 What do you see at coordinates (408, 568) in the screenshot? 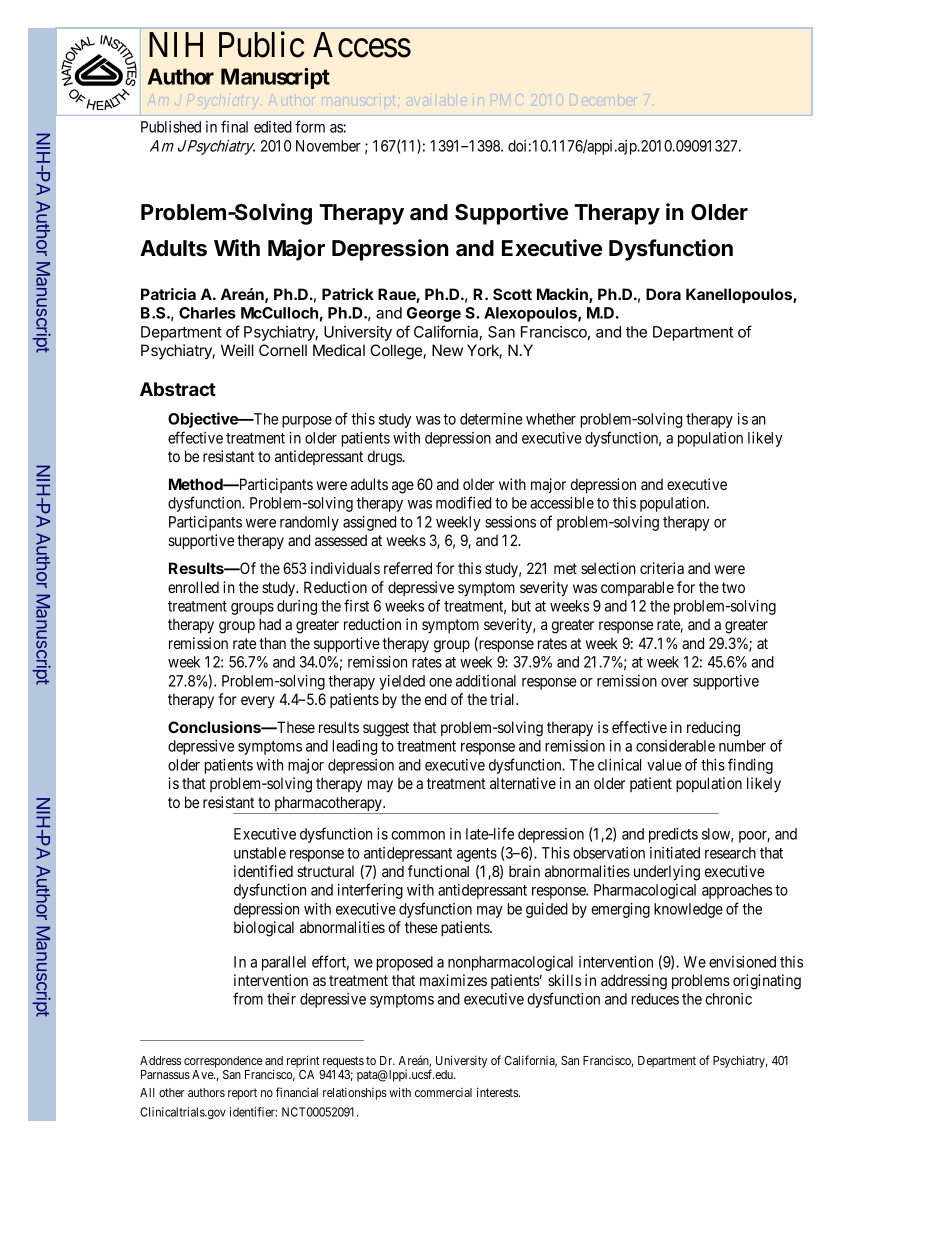
I see `referred` at bounding box center [408, 568].
